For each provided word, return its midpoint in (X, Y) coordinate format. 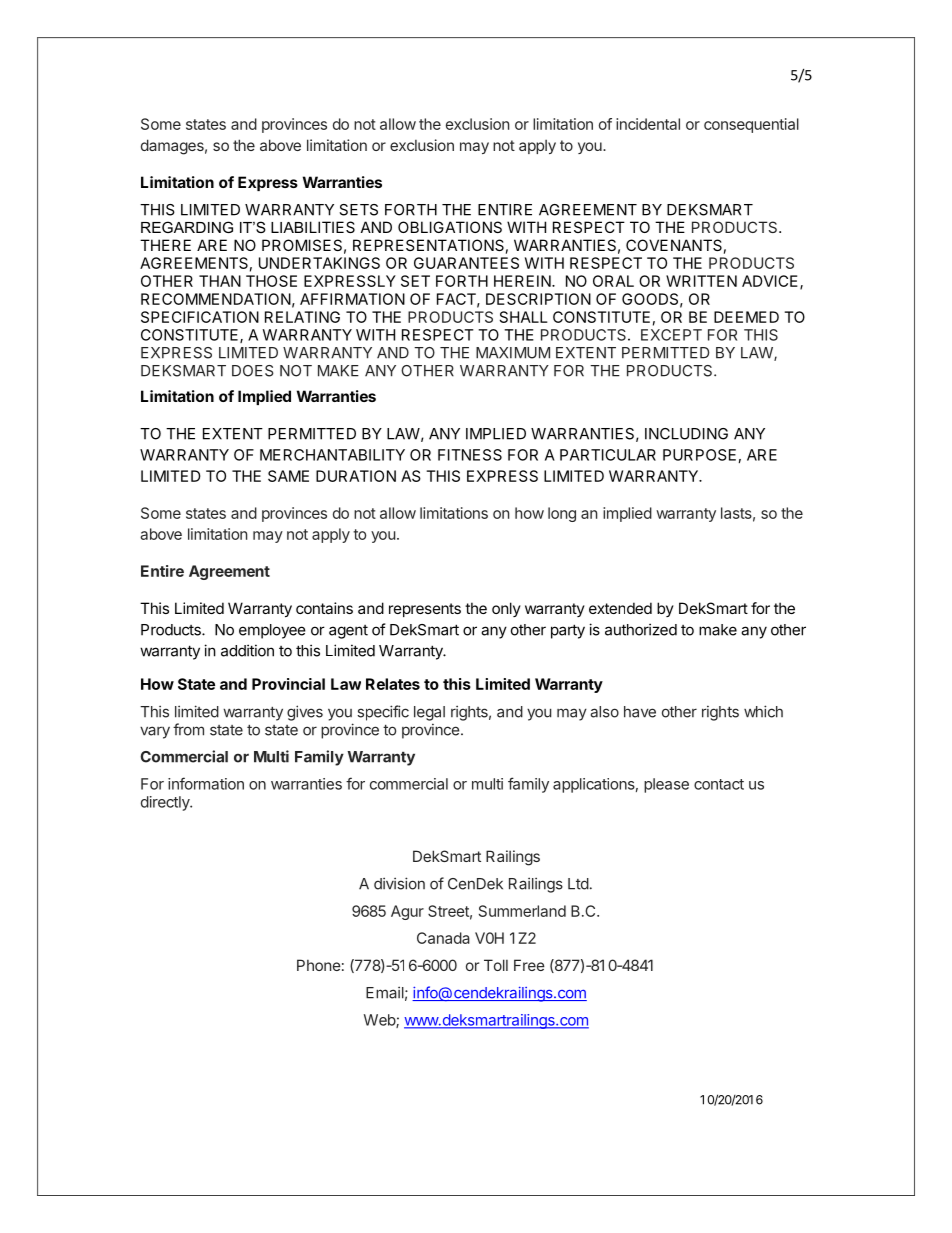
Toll (496, 965)
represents (425, 610)
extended (620, 608)
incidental (648, 124)
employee (272, 631)
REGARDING (187, 227)
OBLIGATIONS (450, 227)
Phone (319, 965)
